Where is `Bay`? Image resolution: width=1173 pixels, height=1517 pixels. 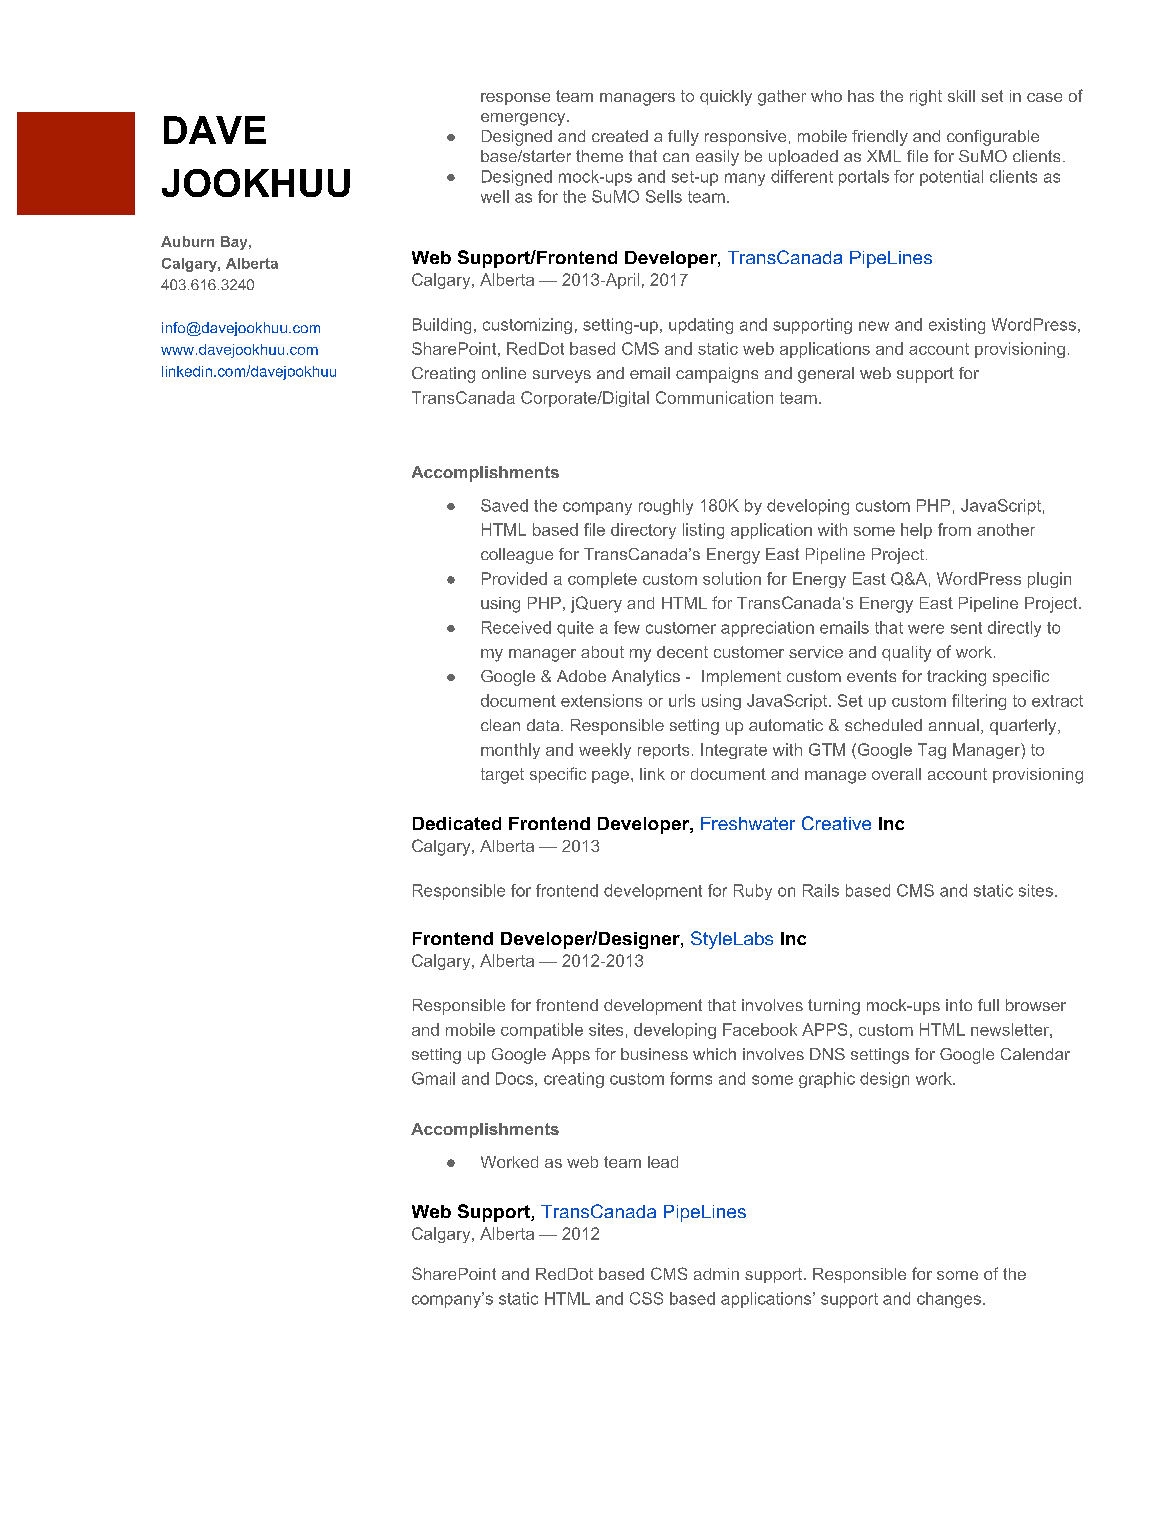
Bay is located at coordinates (235, 243).
